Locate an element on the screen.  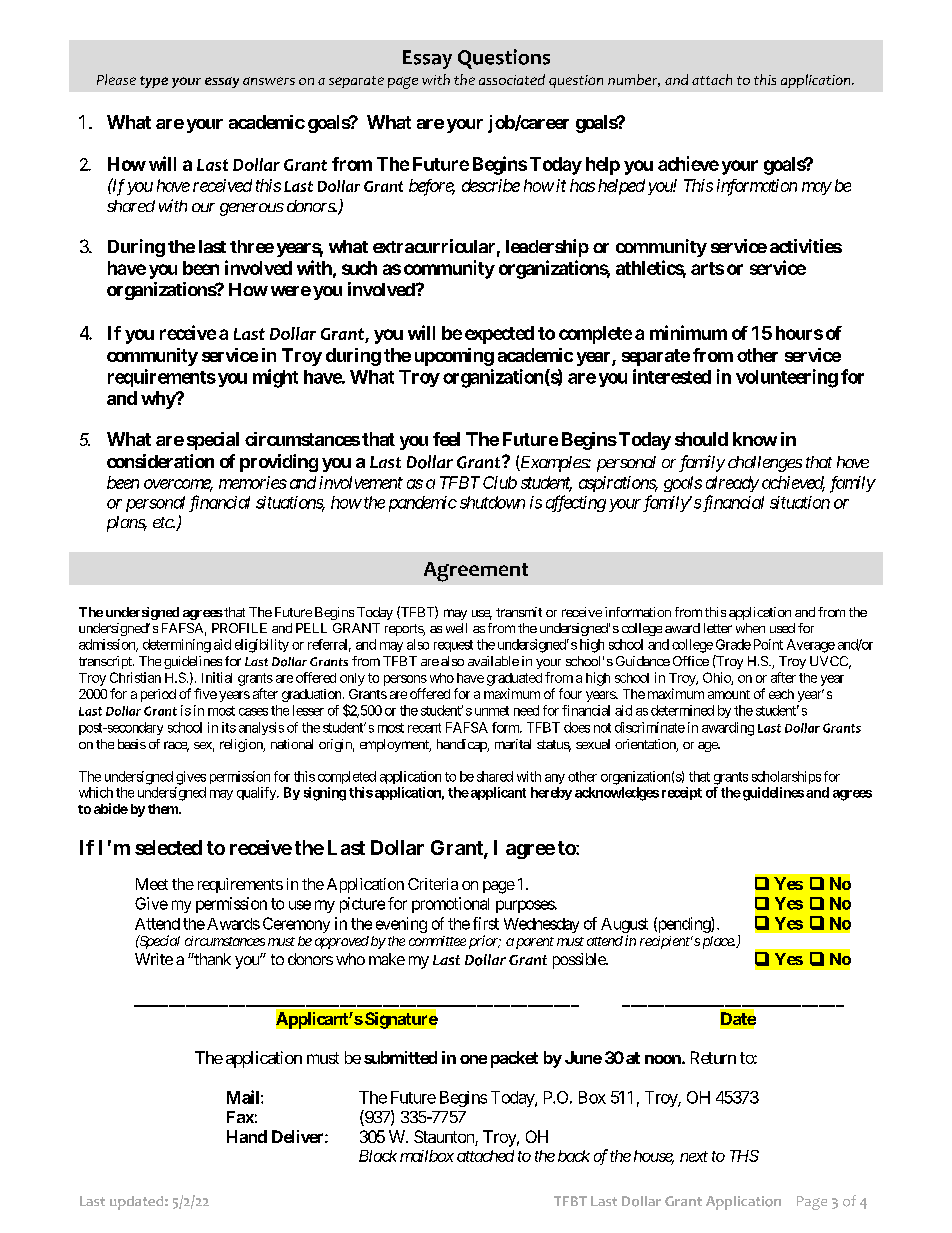
feel is located at coordinates (446, 439).
